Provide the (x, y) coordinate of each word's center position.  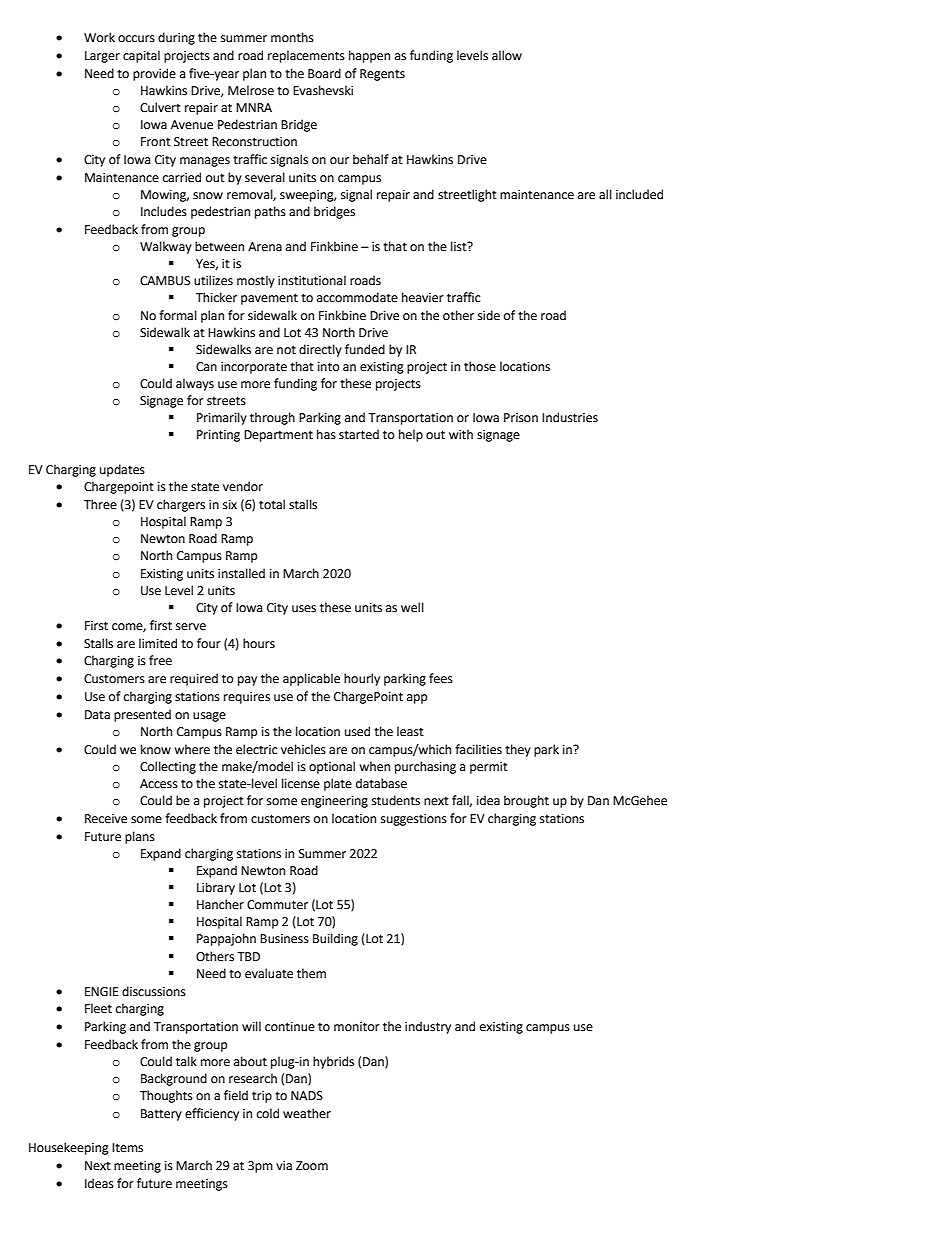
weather (307, 1113)
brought (526, 801)
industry (428, 1027)
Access (159, 784)
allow (507, 55)
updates (122, 470)
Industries (570, 417)
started (359, 434)
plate (338, 784)
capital (141, 56)
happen (369, 56)
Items (127, 1148)
